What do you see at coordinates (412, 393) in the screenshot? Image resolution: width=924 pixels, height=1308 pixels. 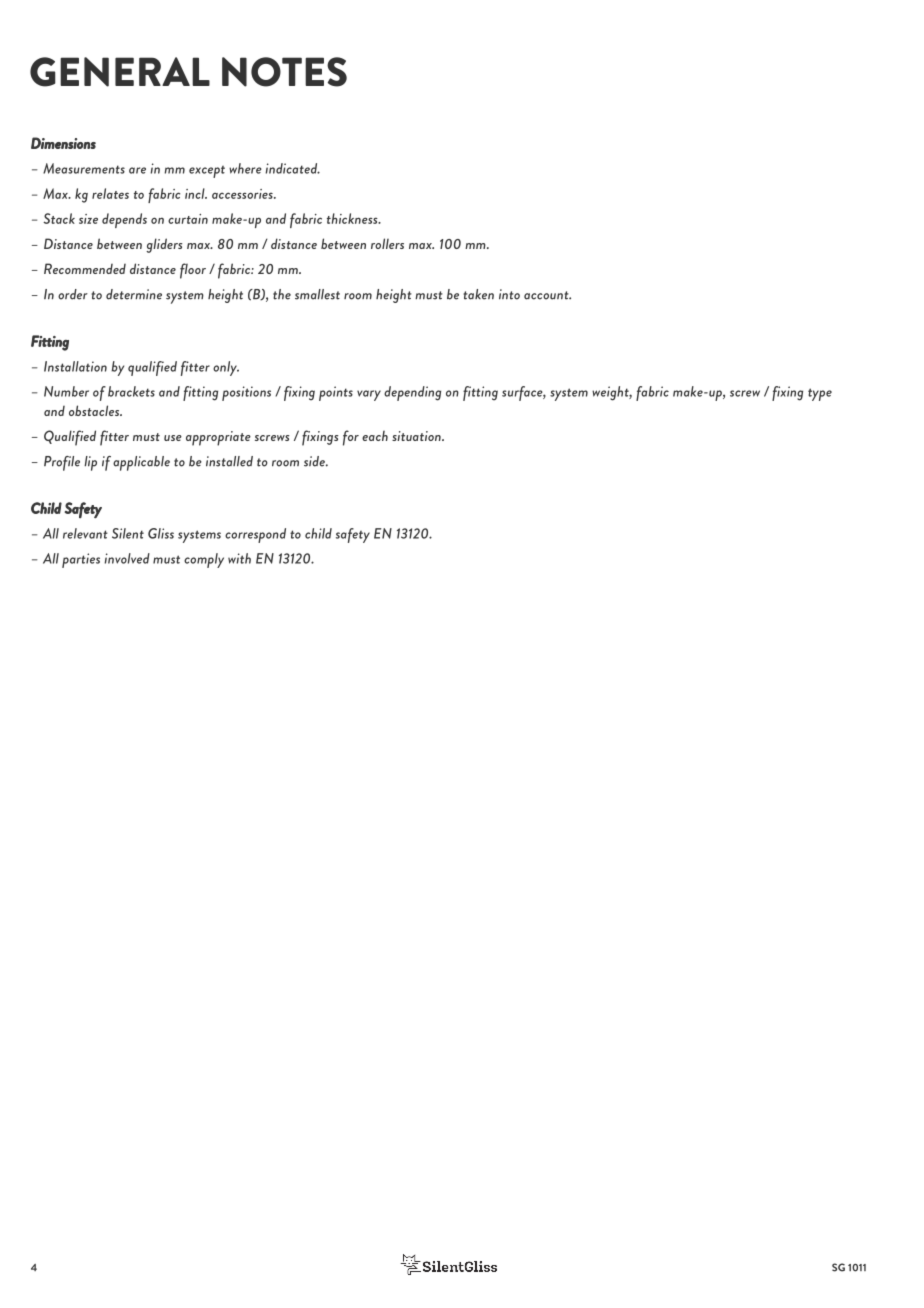 I see `depending` at bounding box center [412, 393].
